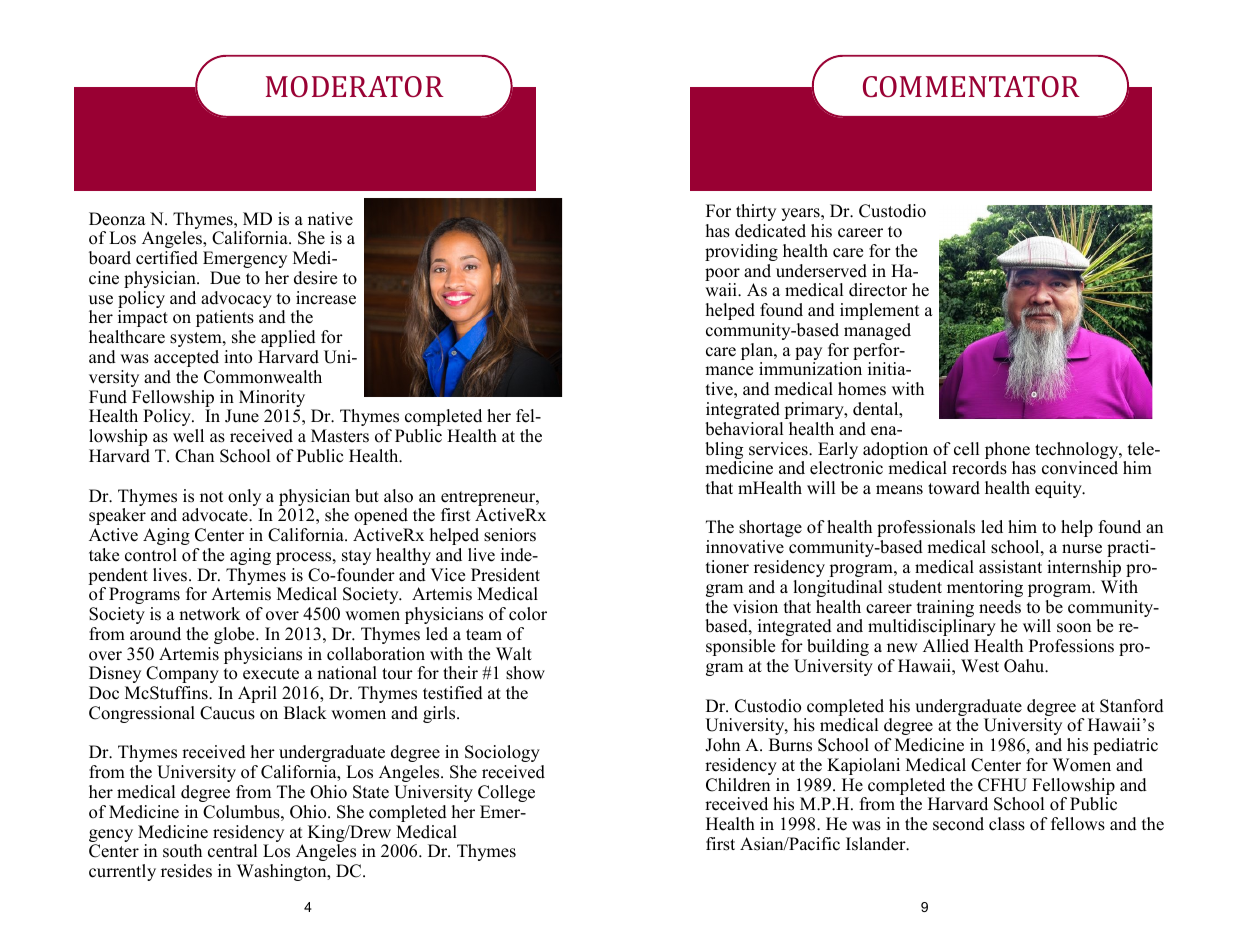 The image size is (1233, 952). I want to click on West, so click(980, 666).
